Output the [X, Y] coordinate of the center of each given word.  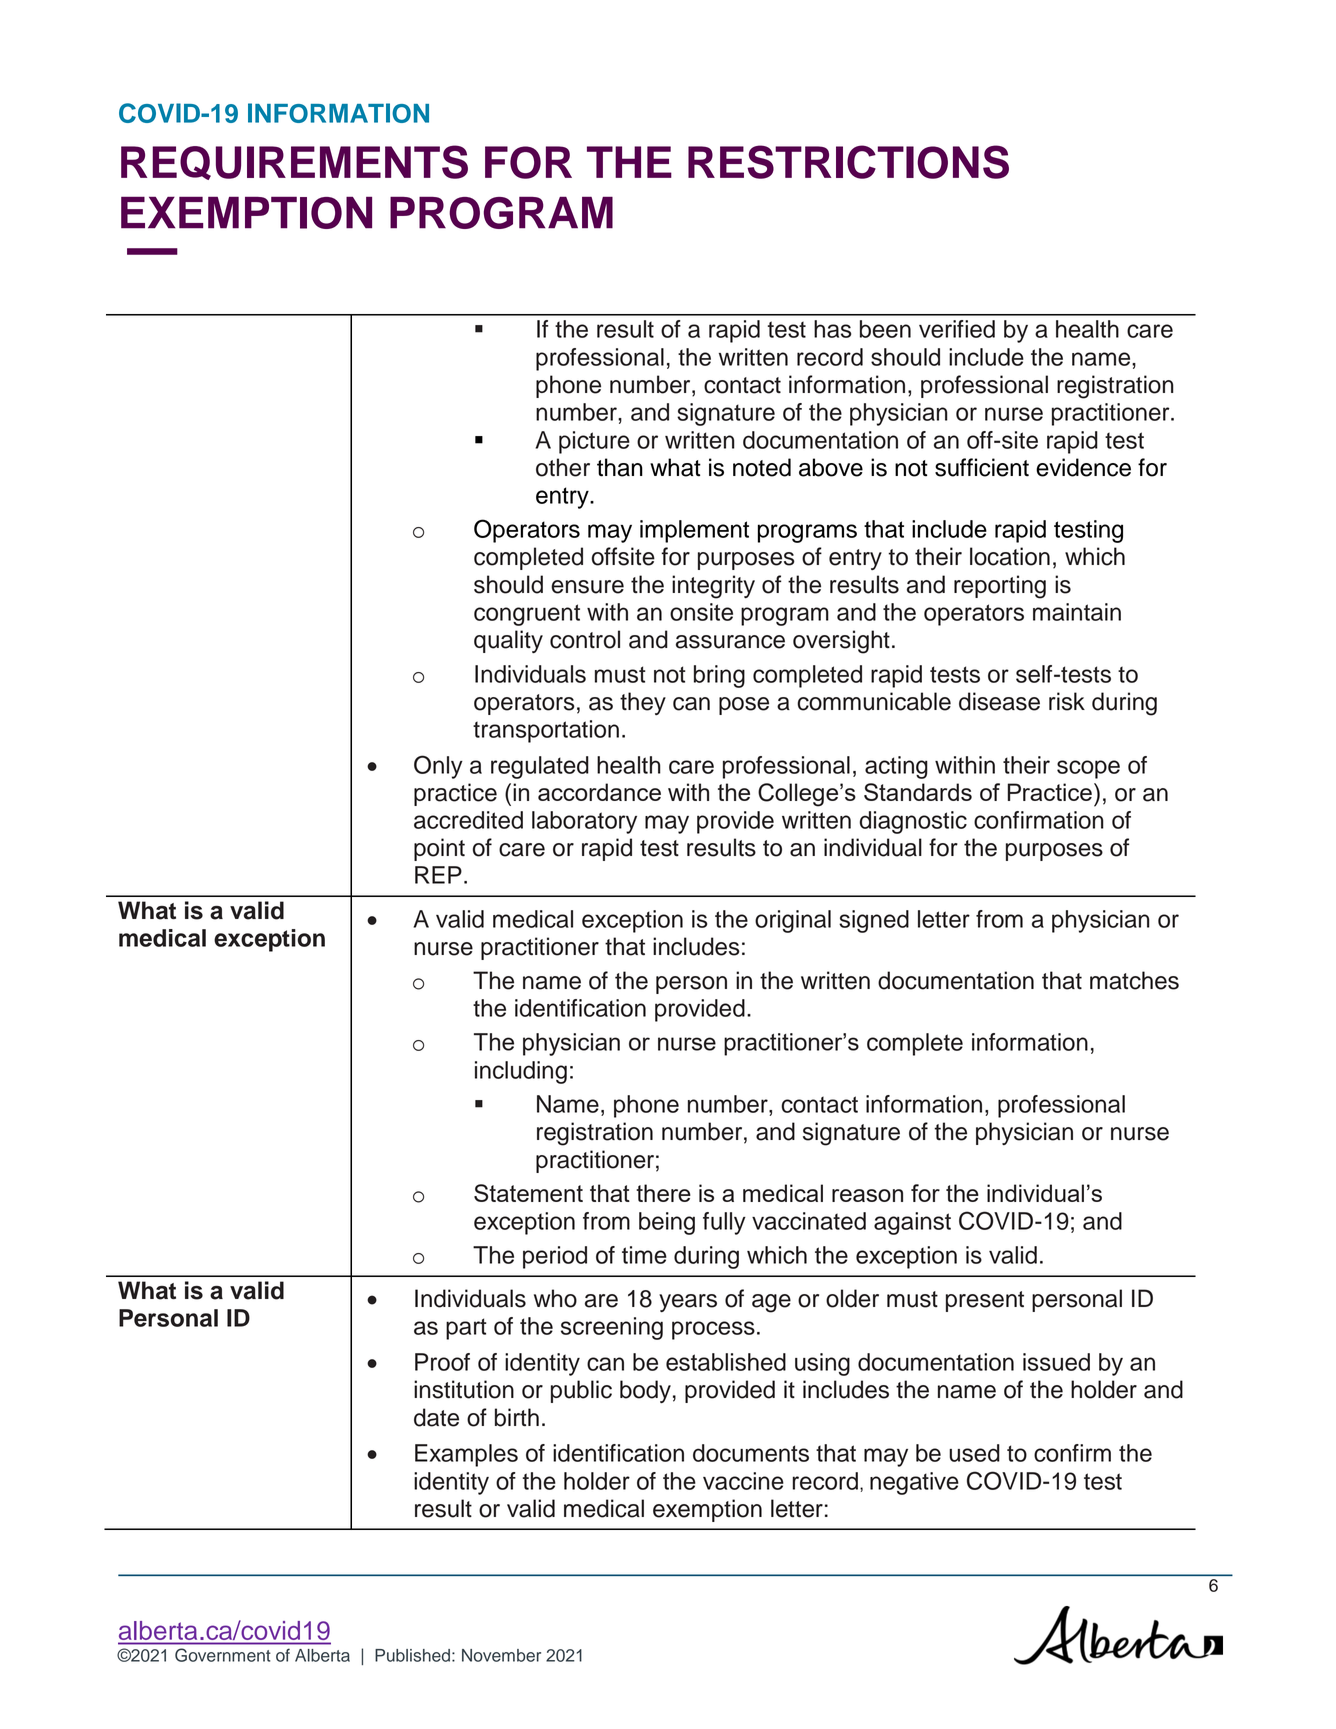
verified [957, 329]
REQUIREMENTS [294, 162]
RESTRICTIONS [848, 162]
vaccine [743, 1481]
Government [223, 1655]
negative [914, 1483]
